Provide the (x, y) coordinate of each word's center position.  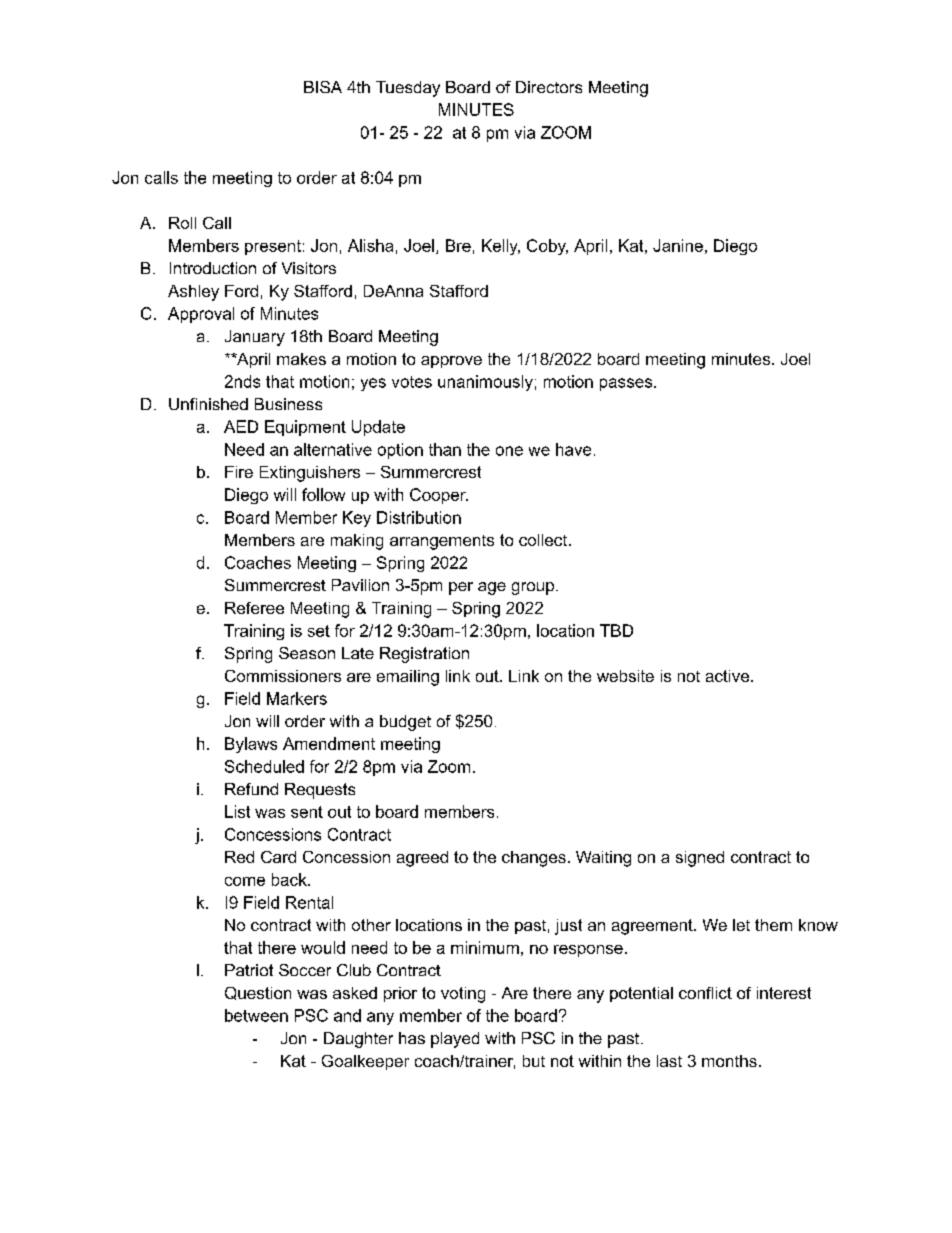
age (492, 588)
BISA (323, 87)
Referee (254, 608)
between (256, 1015)
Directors (549, 87)
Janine (678, 245)
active (727, 676)
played (455, 1040)
